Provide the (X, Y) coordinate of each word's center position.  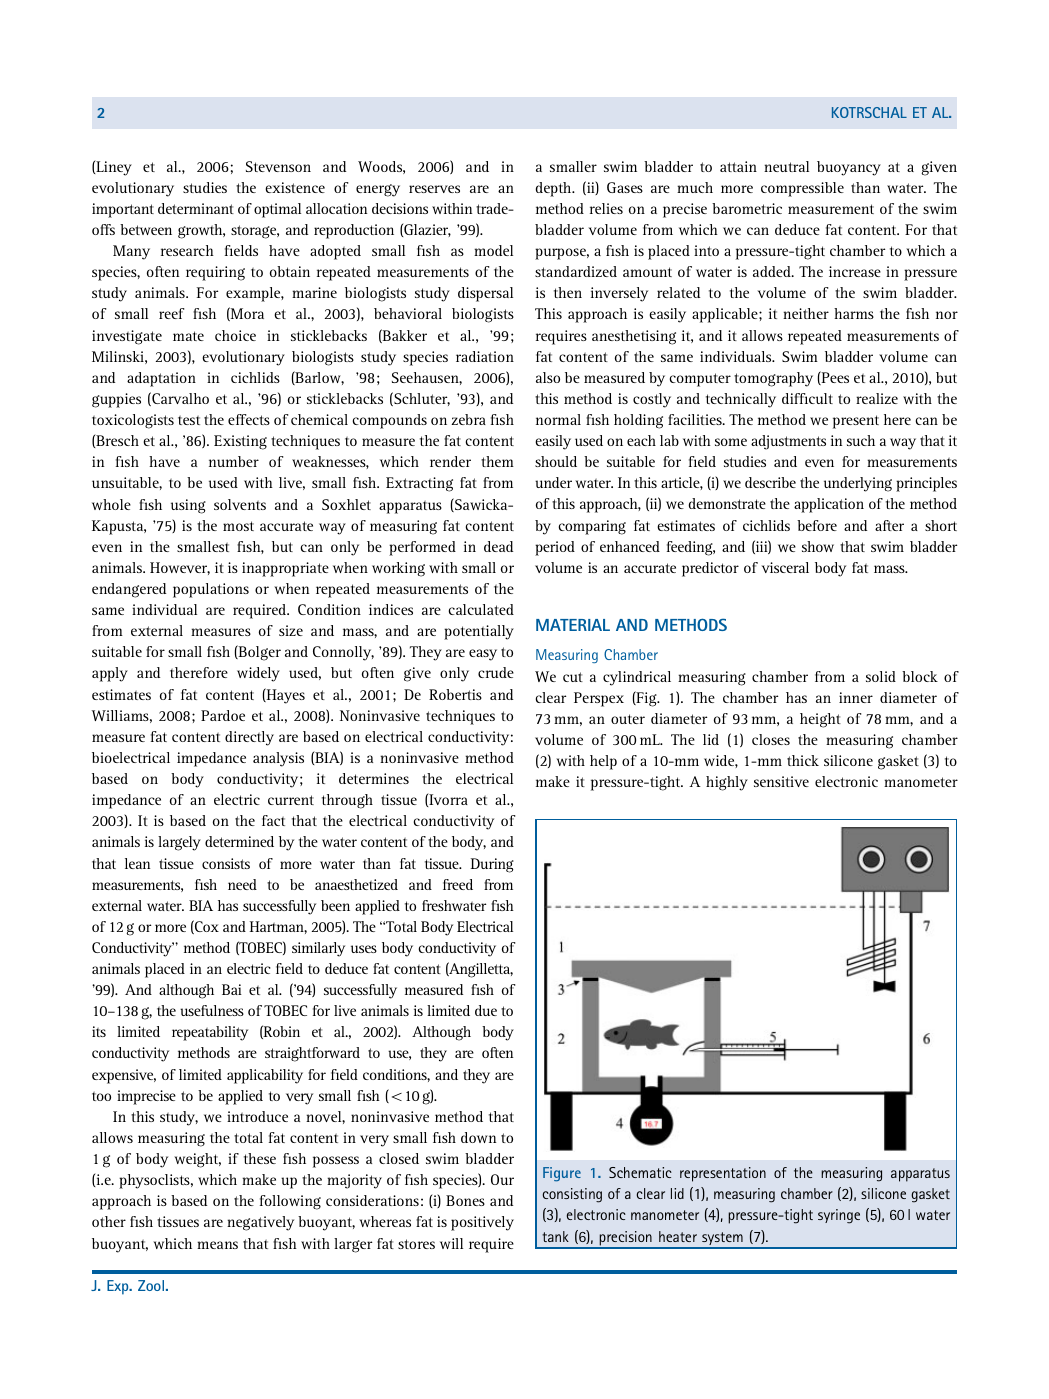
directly (249, 738)
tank (555, 1236)
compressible (802, 189)
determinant (196, 208)
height (820, 720)
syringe (839, 1216)
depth (555, 189)
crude (496, 672)
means (217, 1245)
